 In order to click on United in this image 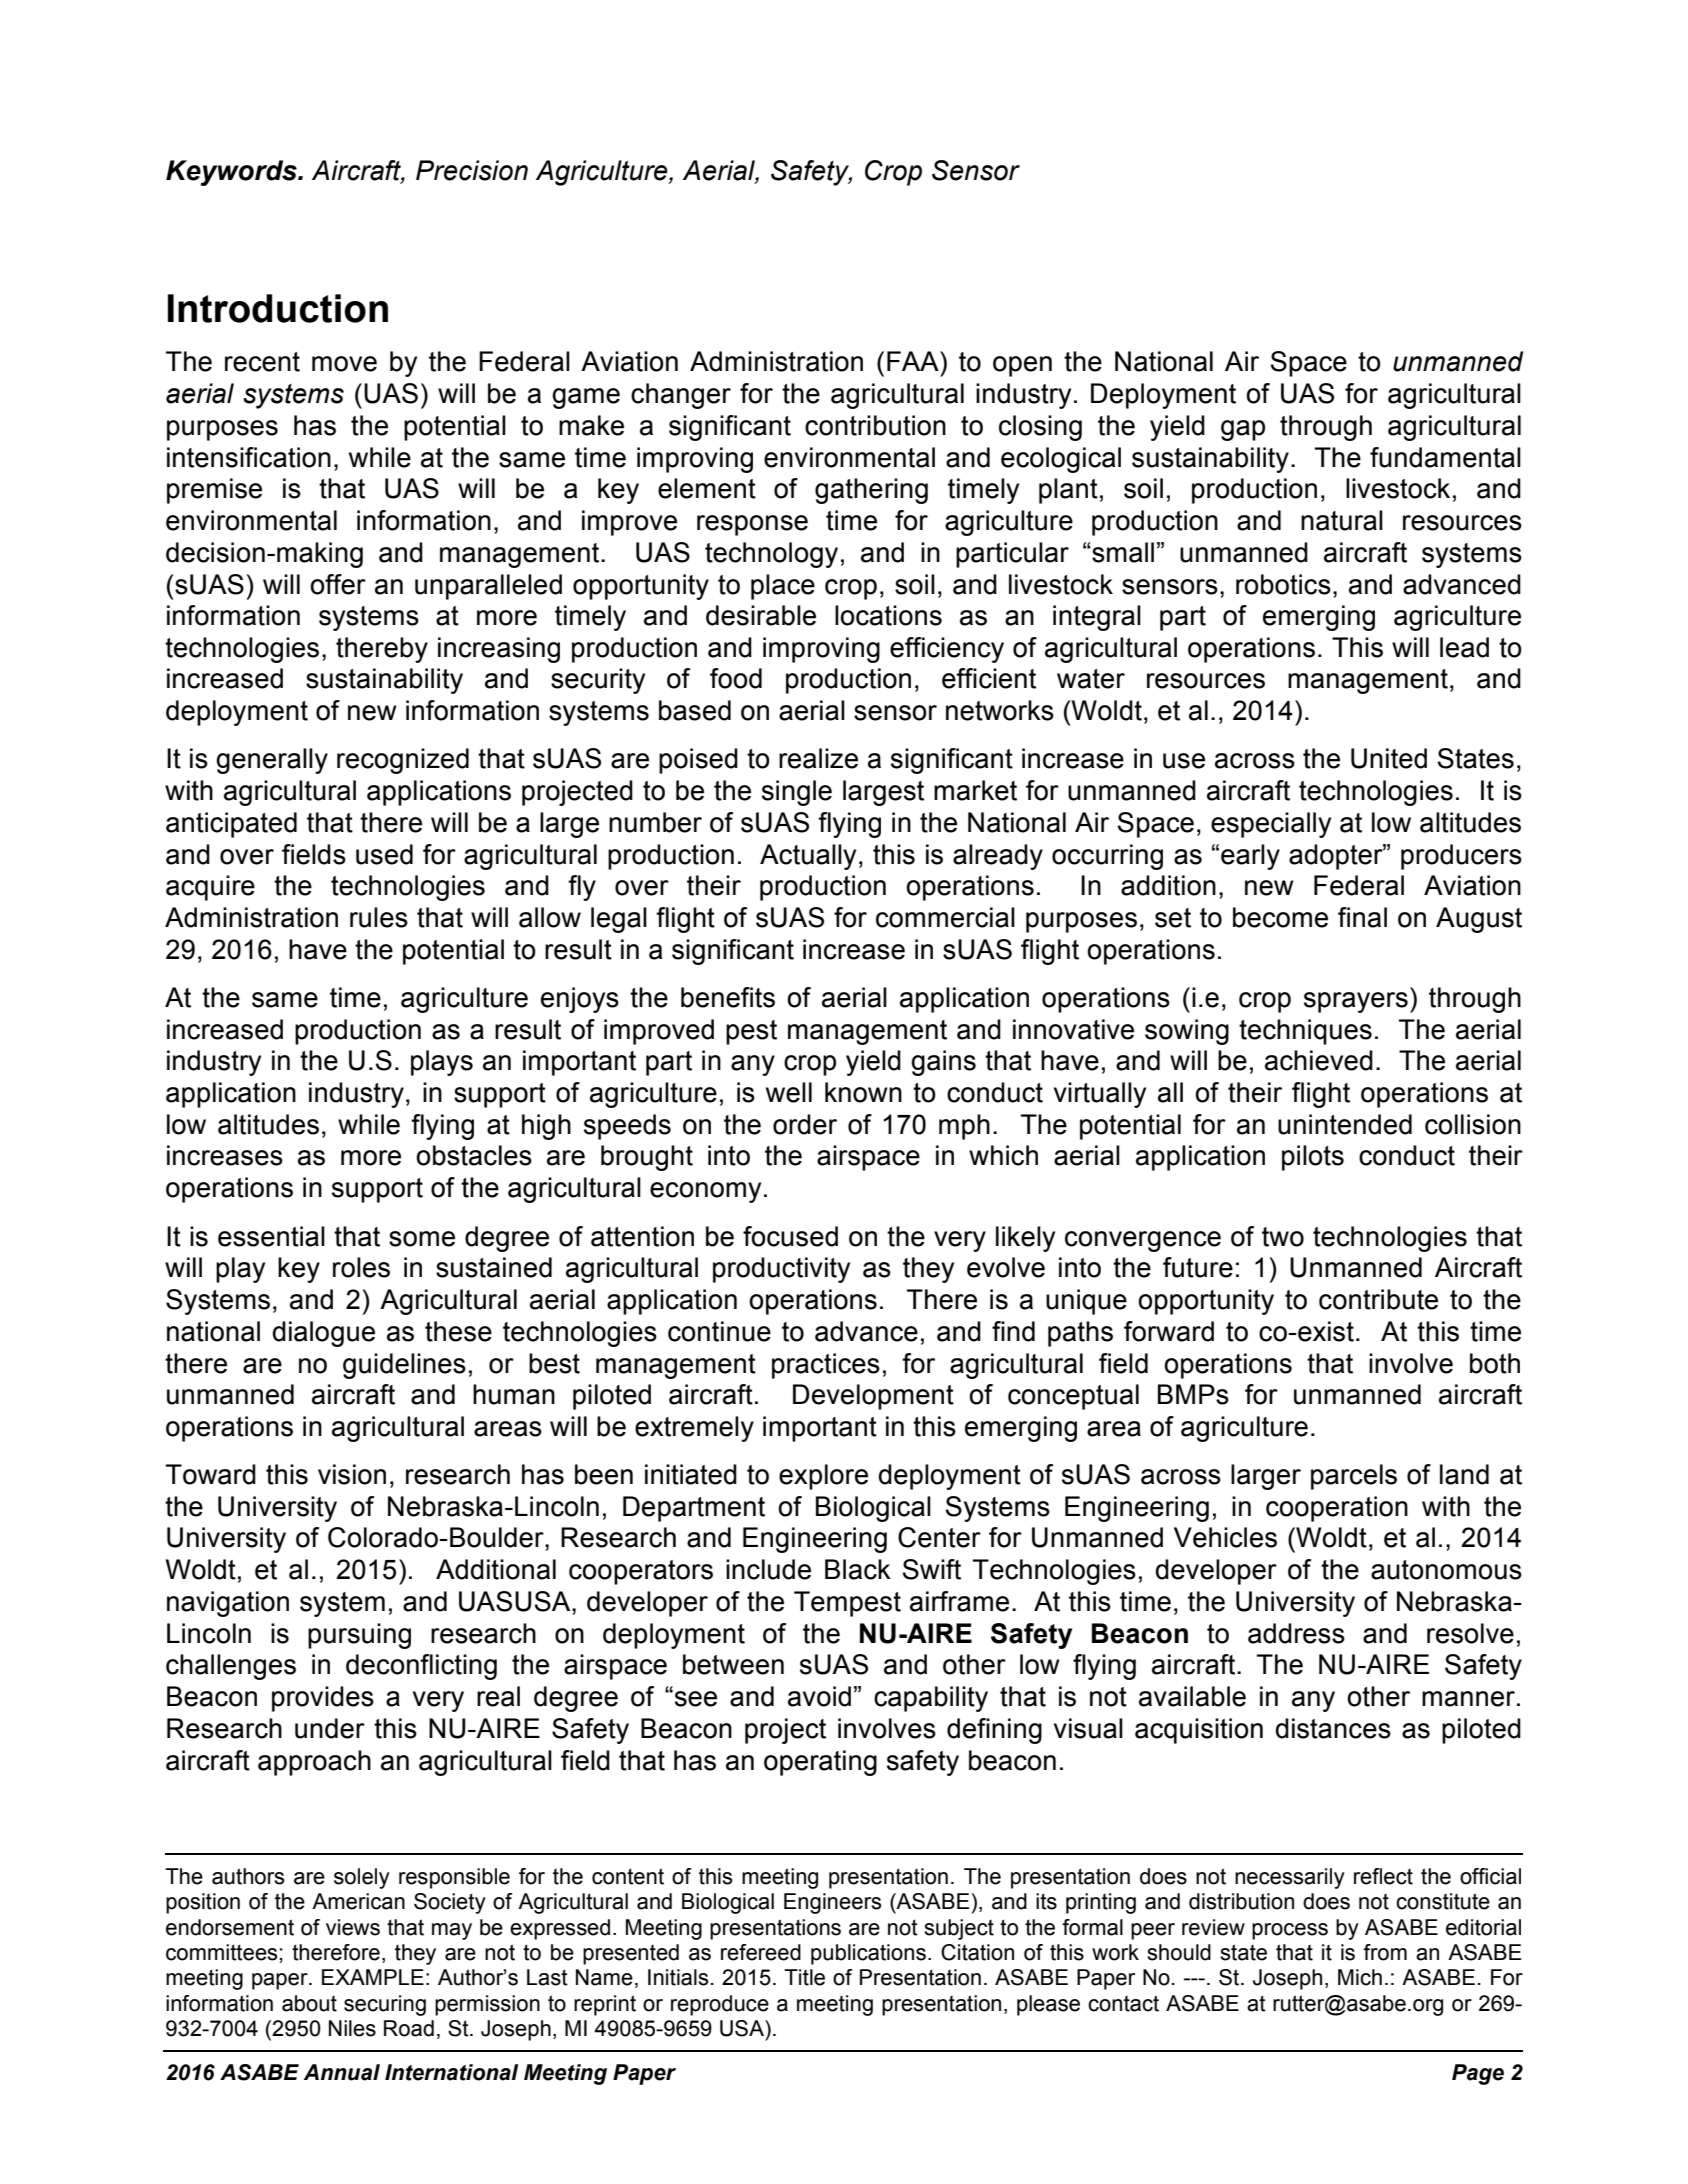, I will do `click(1389, 758)`.
